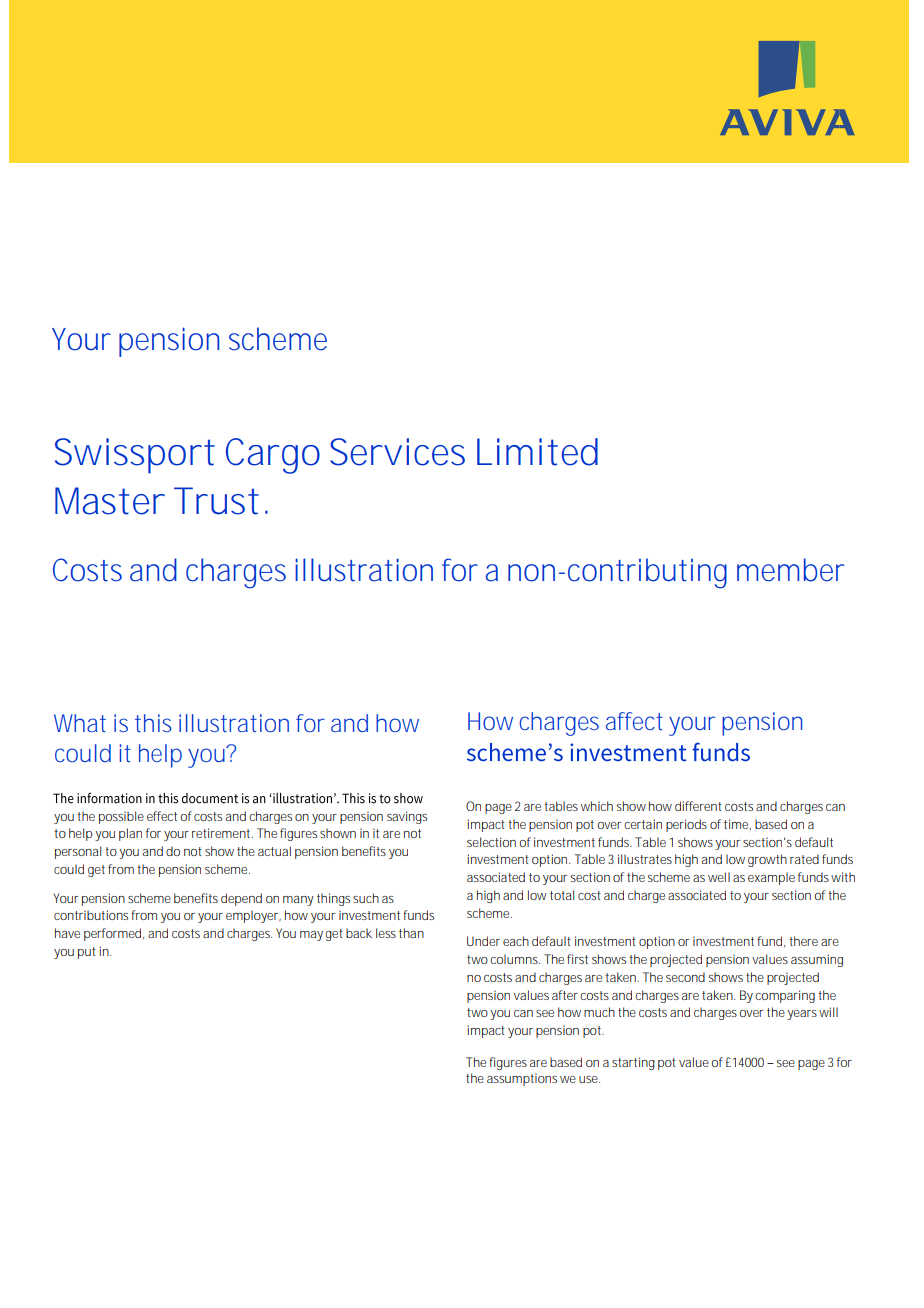 The width and height of the image is (924, 1308). Describe the element at coordinates (736, 824) in the image. I see `time` at that location.
